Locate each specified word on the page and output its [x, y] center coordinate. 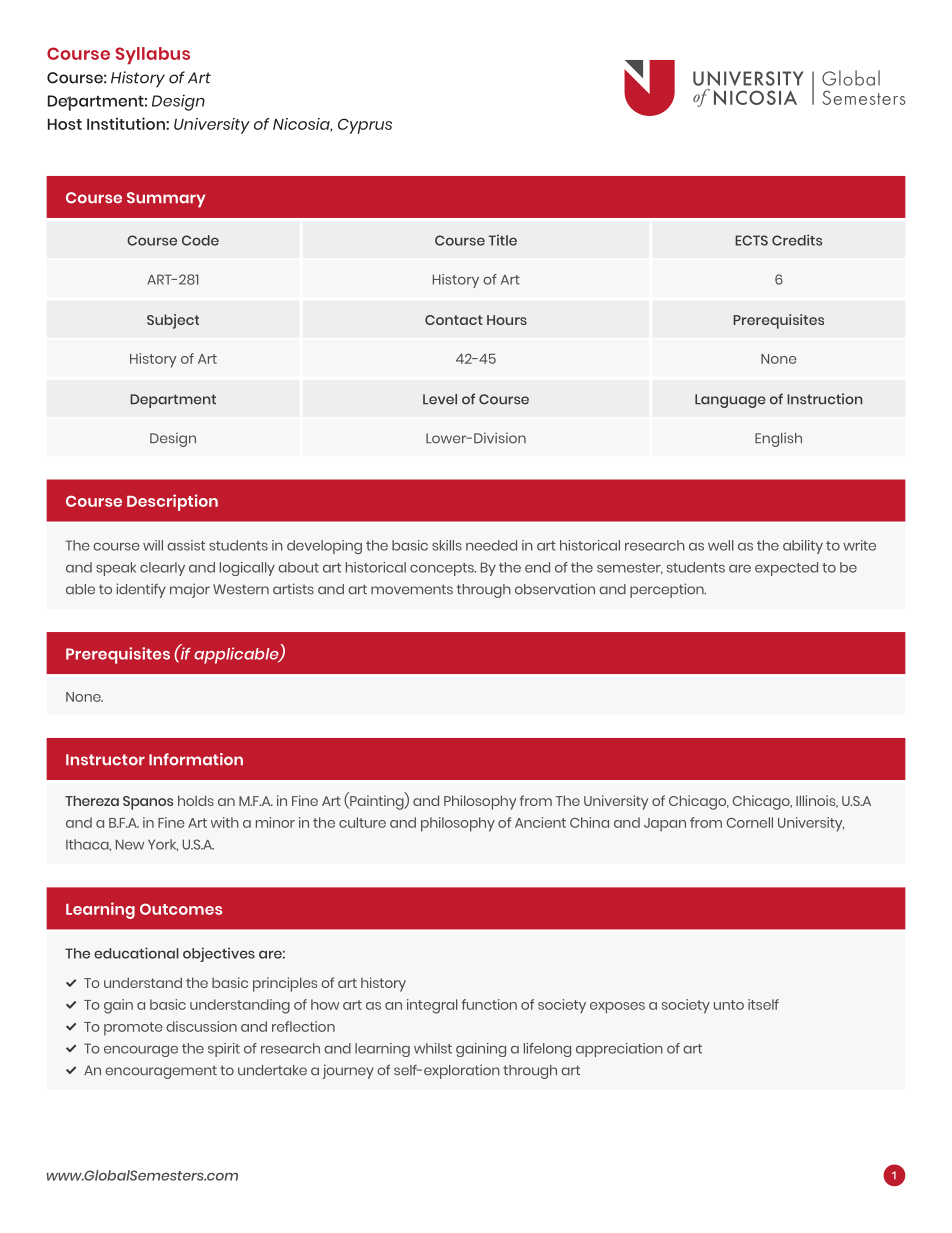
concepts [443, 569]
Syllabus [153, 55]
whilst [433, 1048]
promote [133, 1029]
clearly [162, 569]
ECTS [751, 240]
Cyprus [365, 126]
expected [786, 569]
